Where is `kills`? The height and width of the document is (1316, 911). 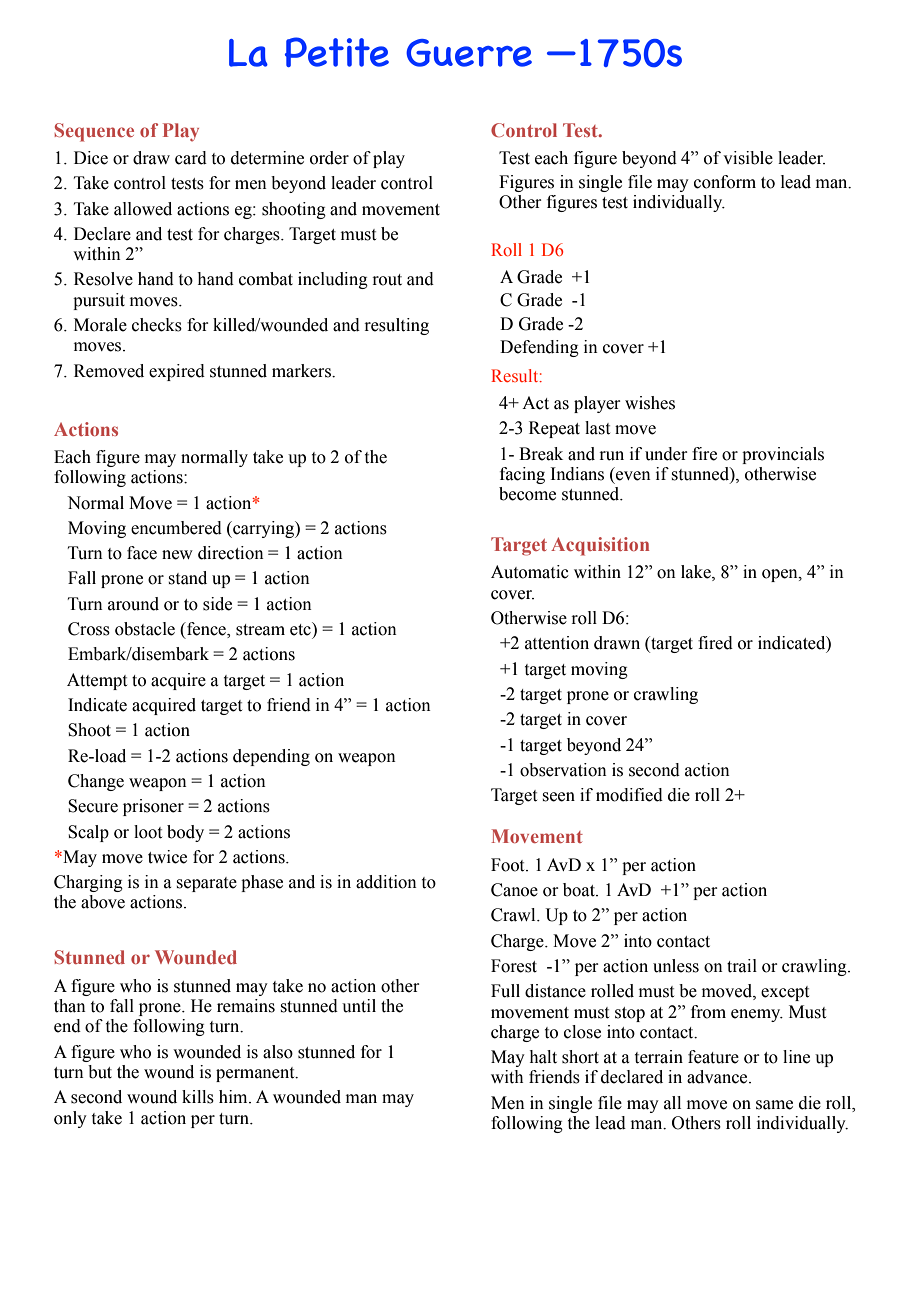
kills is located at coordinates (198, 1097).
